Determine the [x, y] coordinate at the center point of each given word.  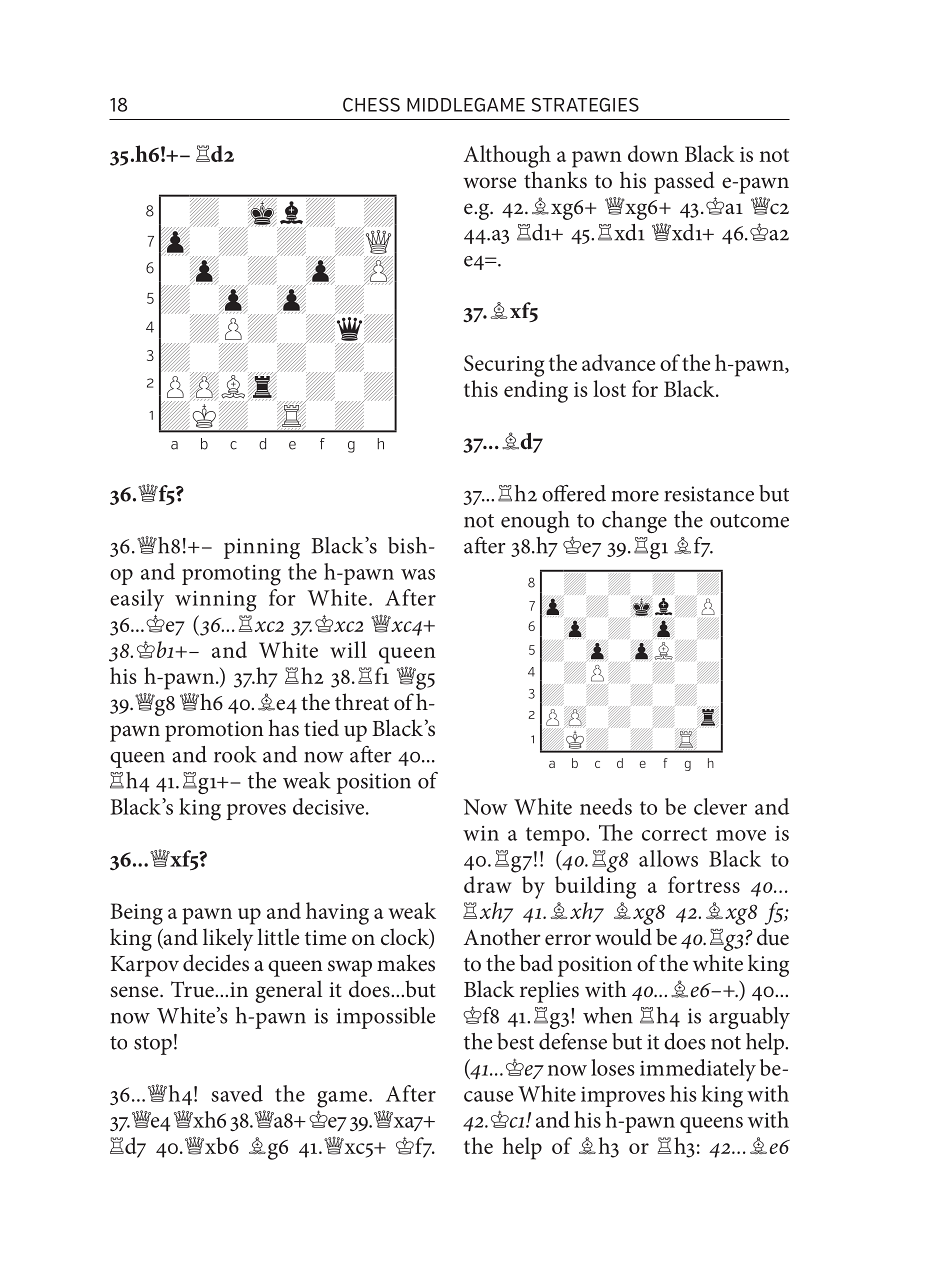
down [653, 153]
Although [507, 156]
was [418, 574]
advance [618, 362]
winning [216, 601]
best [515, 1041]
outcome [749, 521]
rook [235, 754]
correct [675, 834]
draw [488, 884]
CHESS [371, 105]
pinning [262, 548]
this [481, 388]
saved [237, 1093]
